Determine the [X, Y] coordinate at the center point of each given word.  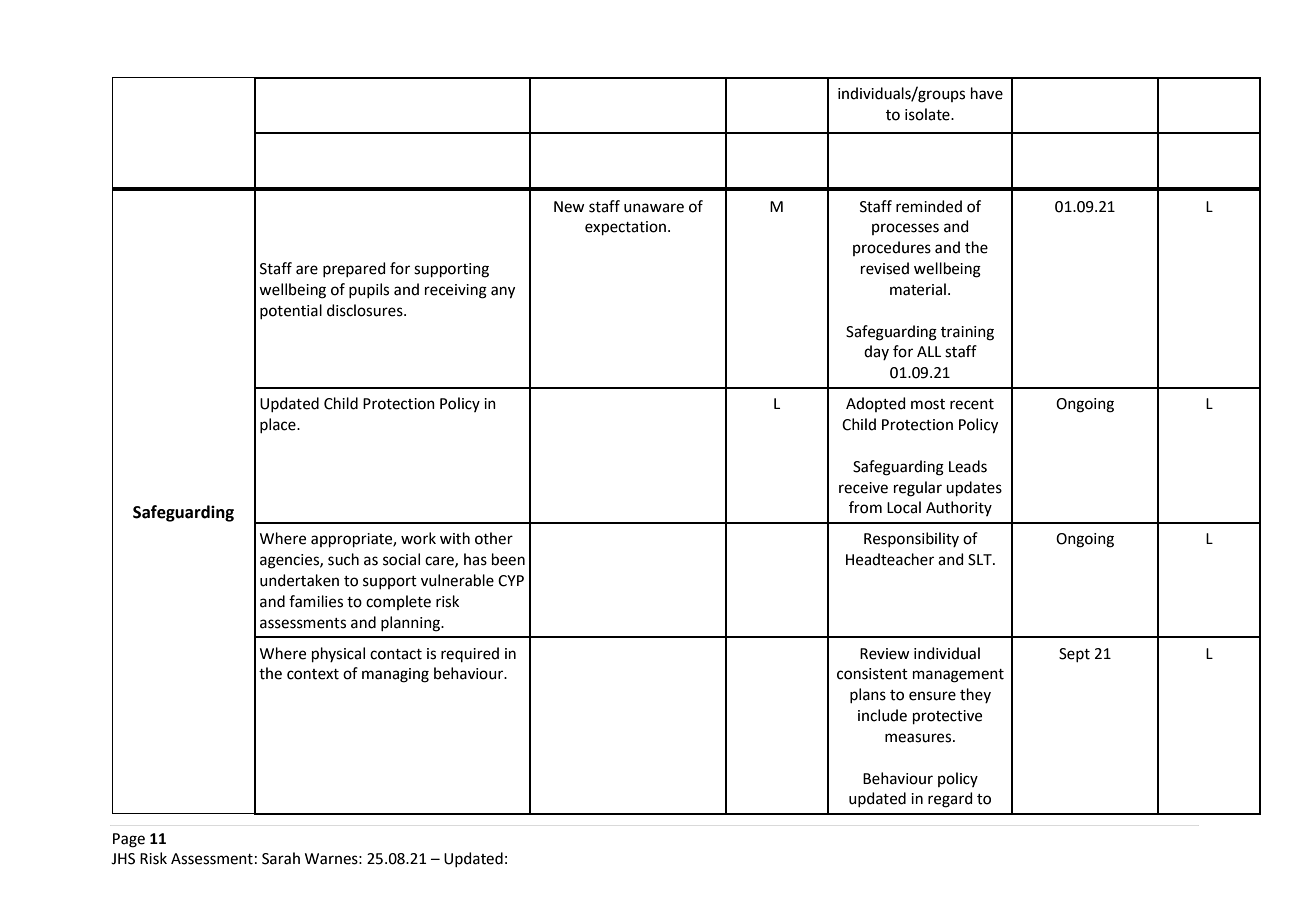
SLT [981, 560]
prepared [354, 269]
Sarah [281, 858]
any [503, 292]
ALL [929, 351]
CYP [511, 581]
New [569, 207]
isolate [928, 114]
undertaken [299, 580]
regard [950, 800]
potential [291, 311]
